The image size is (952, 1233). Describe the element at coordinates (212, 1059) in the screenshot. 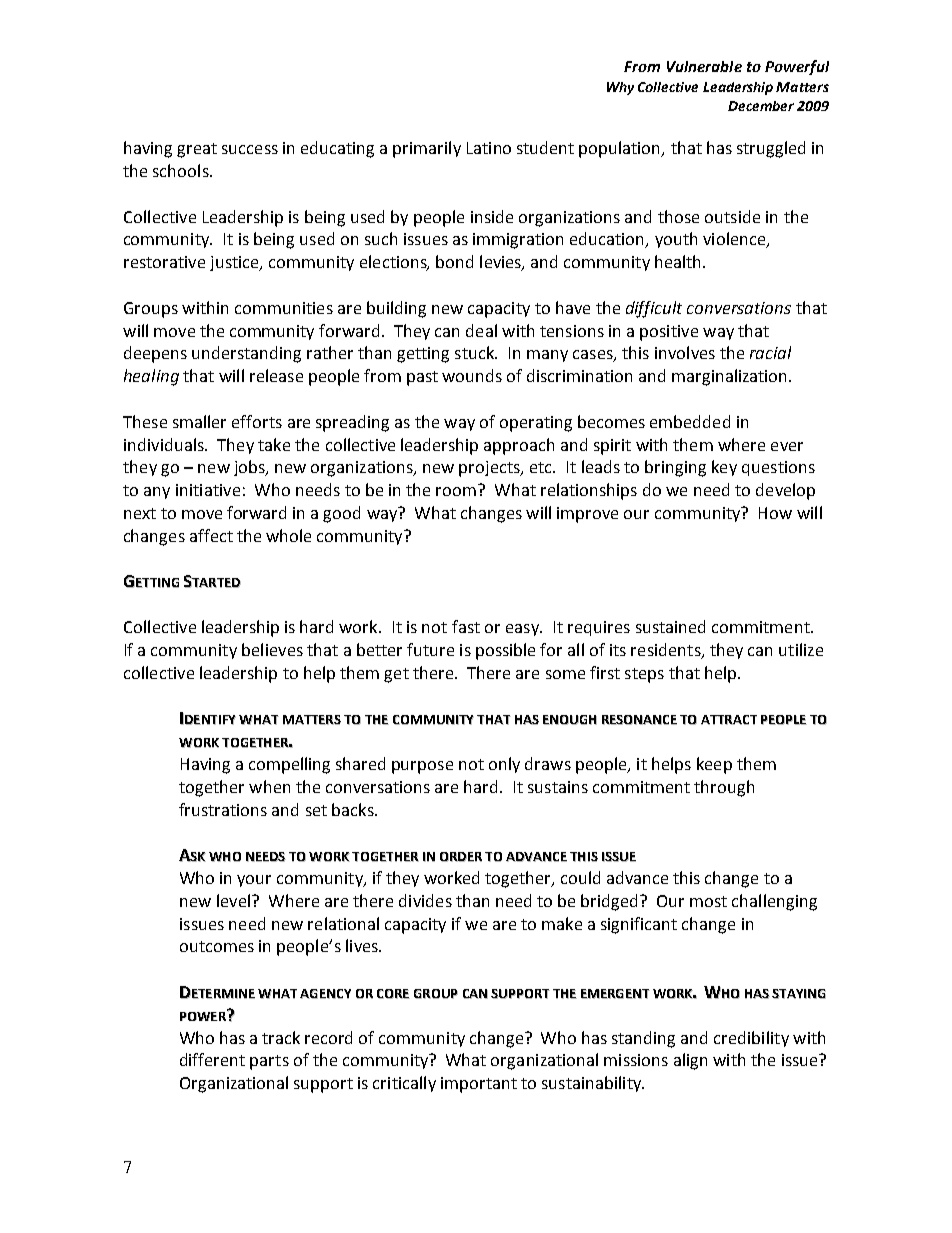

I see `different` at that location.
